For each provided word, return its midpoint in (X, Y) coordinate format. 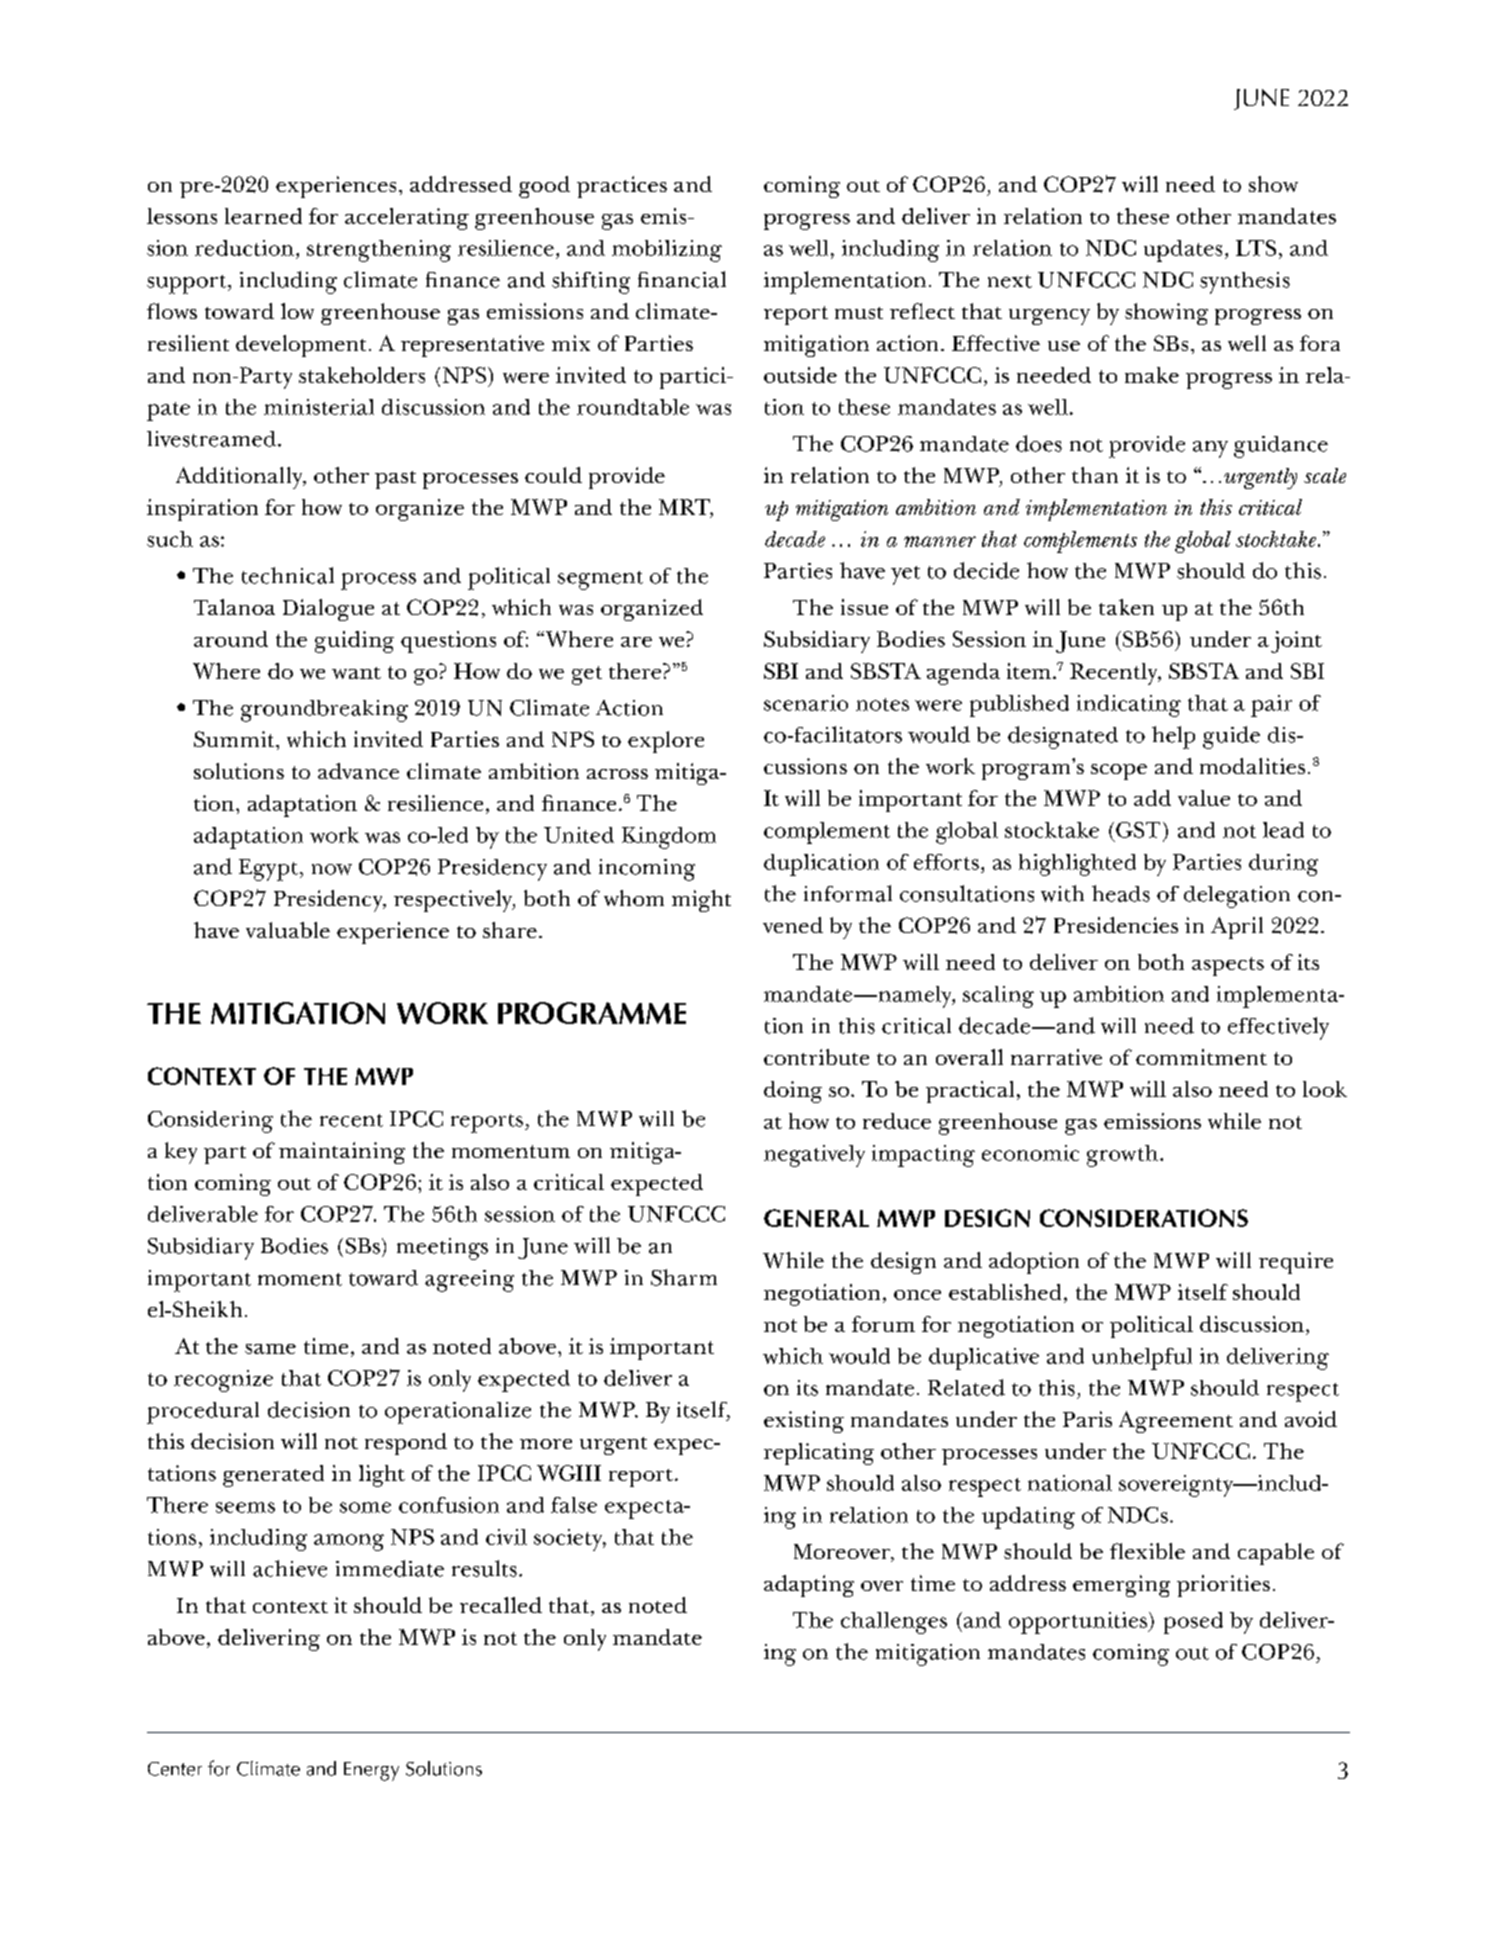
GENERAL (816, 1218)
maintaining (342, 1153)
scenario (806, 703)
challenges (894, 1623)
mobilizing (667, 251)
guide (1231, 737)
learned (263, 216)
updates (1183, 251)
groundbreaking (324, 711)
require (1296, 1263)
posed (1193, 1623)
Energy (371, 1771)
